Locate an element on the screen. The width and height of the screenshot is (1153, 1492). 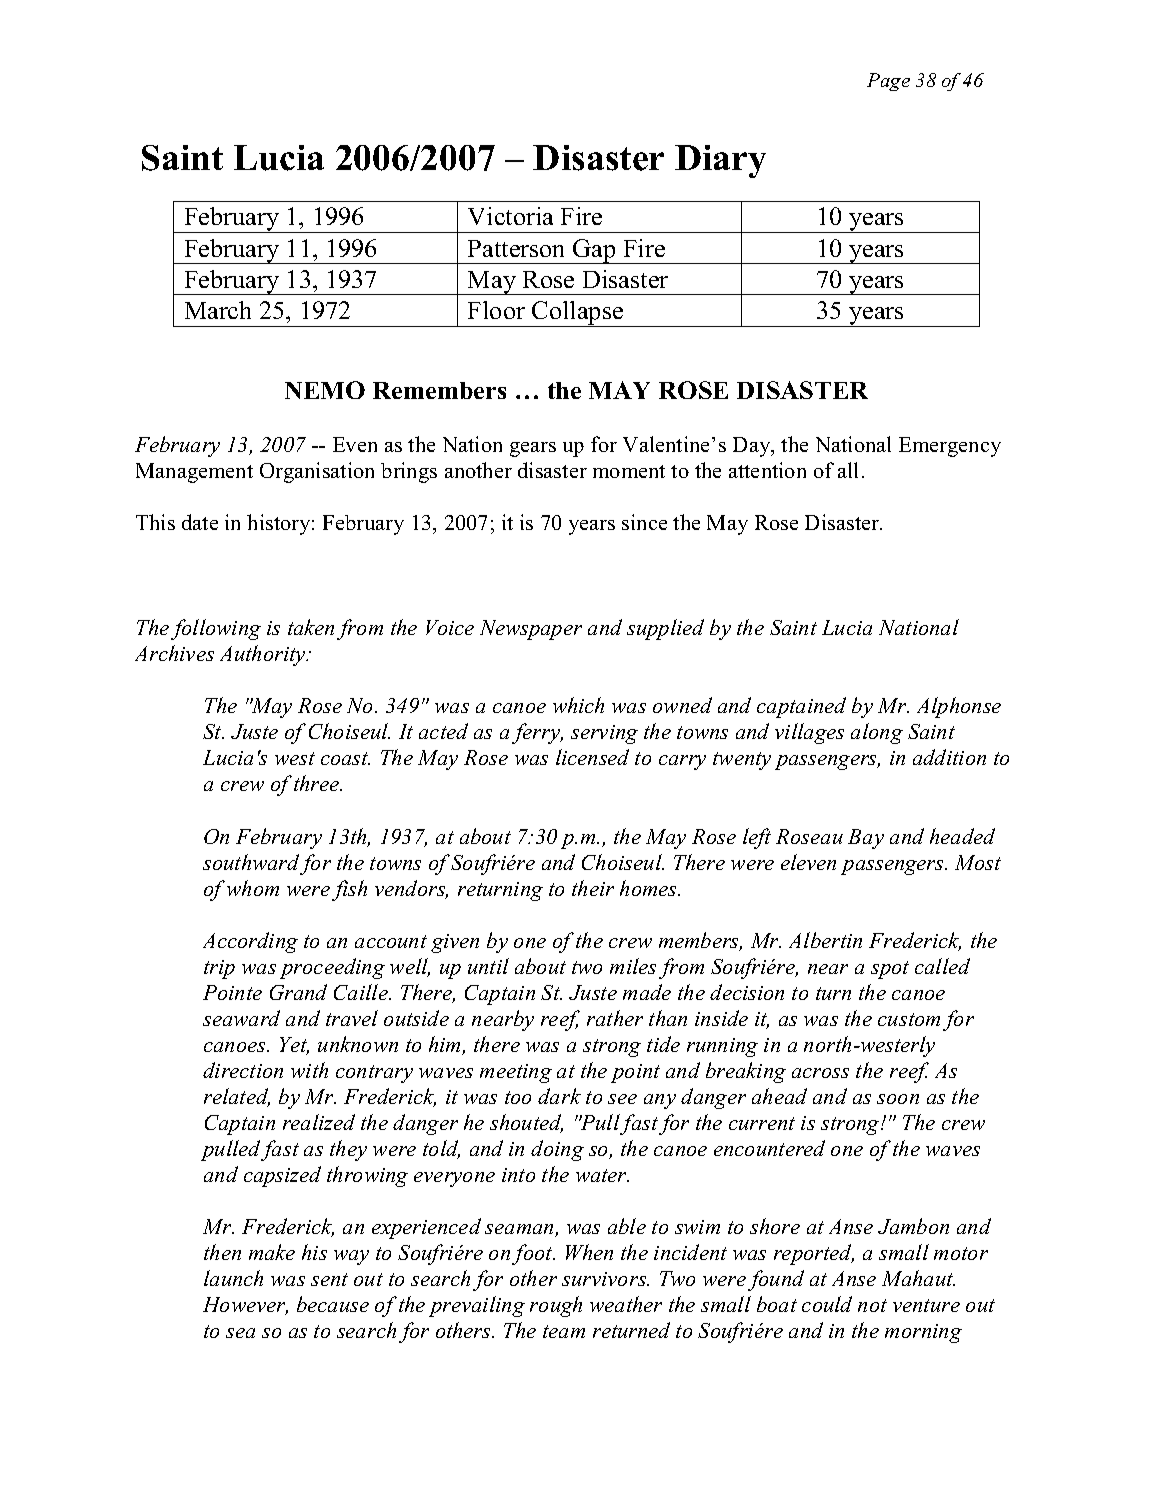
However is located at coordinates (245, 1306).
